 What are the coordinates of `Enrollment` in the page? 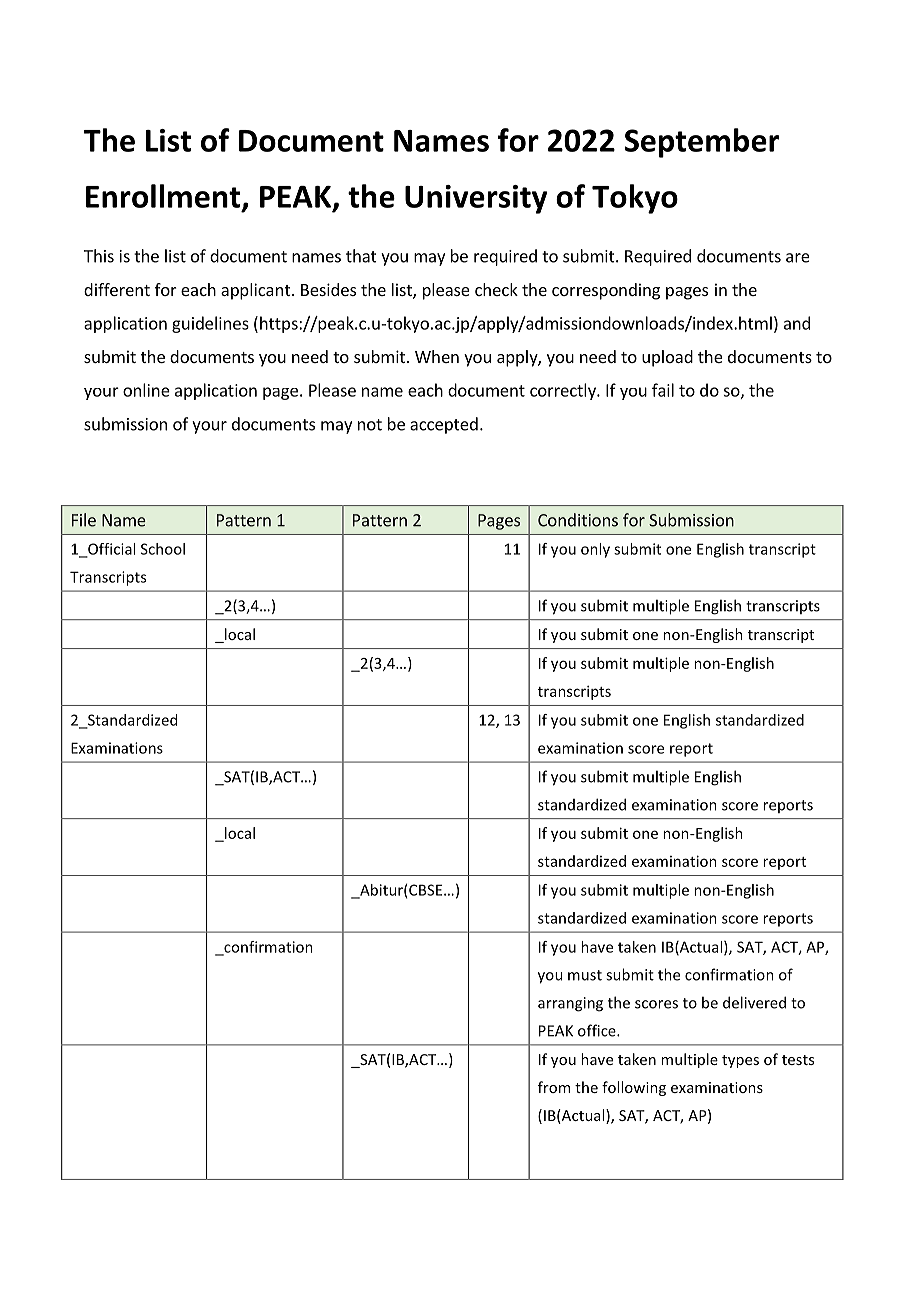 It's located at (164, 197).
